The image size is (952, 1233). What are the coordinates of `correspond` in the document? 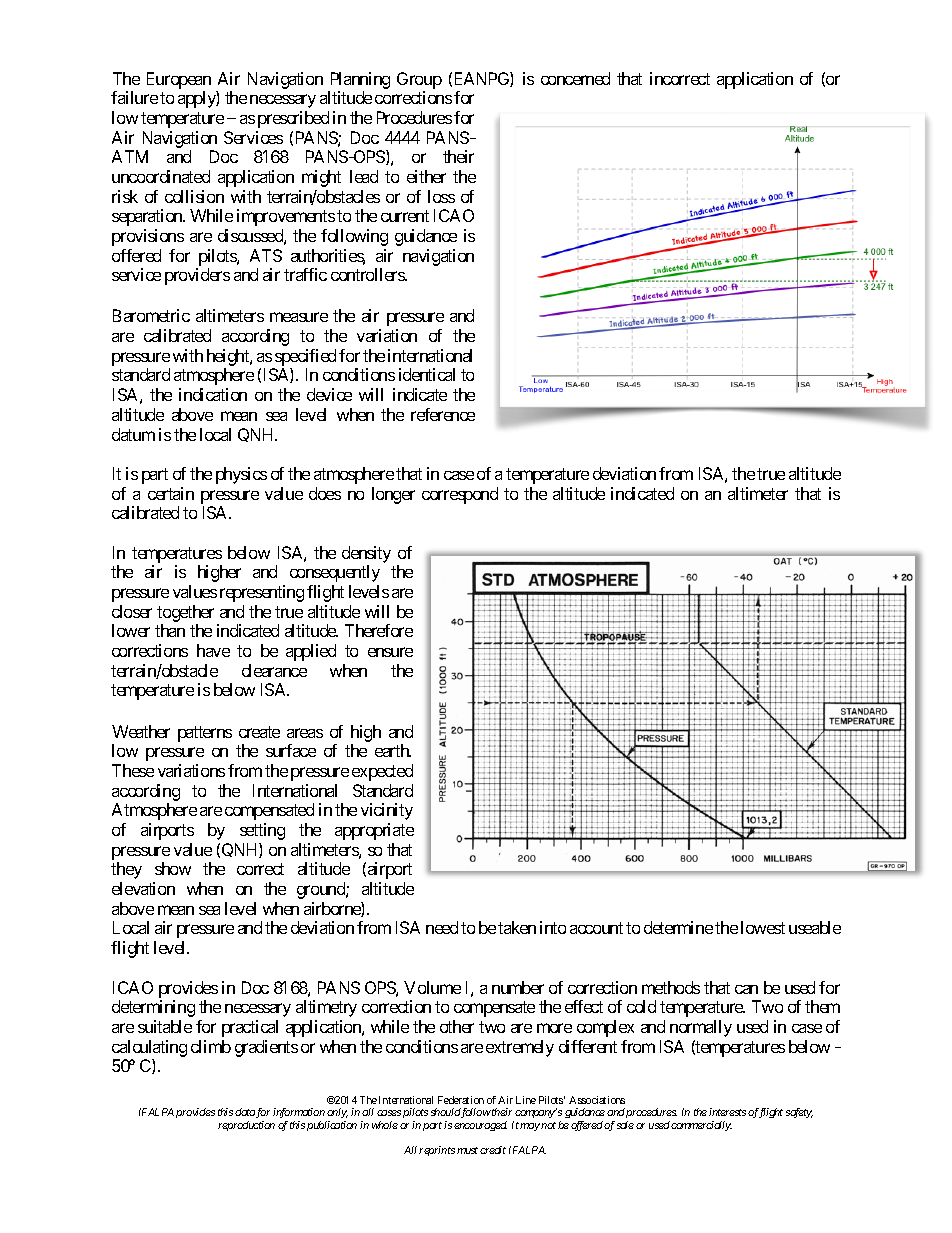 It's located at (460, 495).
